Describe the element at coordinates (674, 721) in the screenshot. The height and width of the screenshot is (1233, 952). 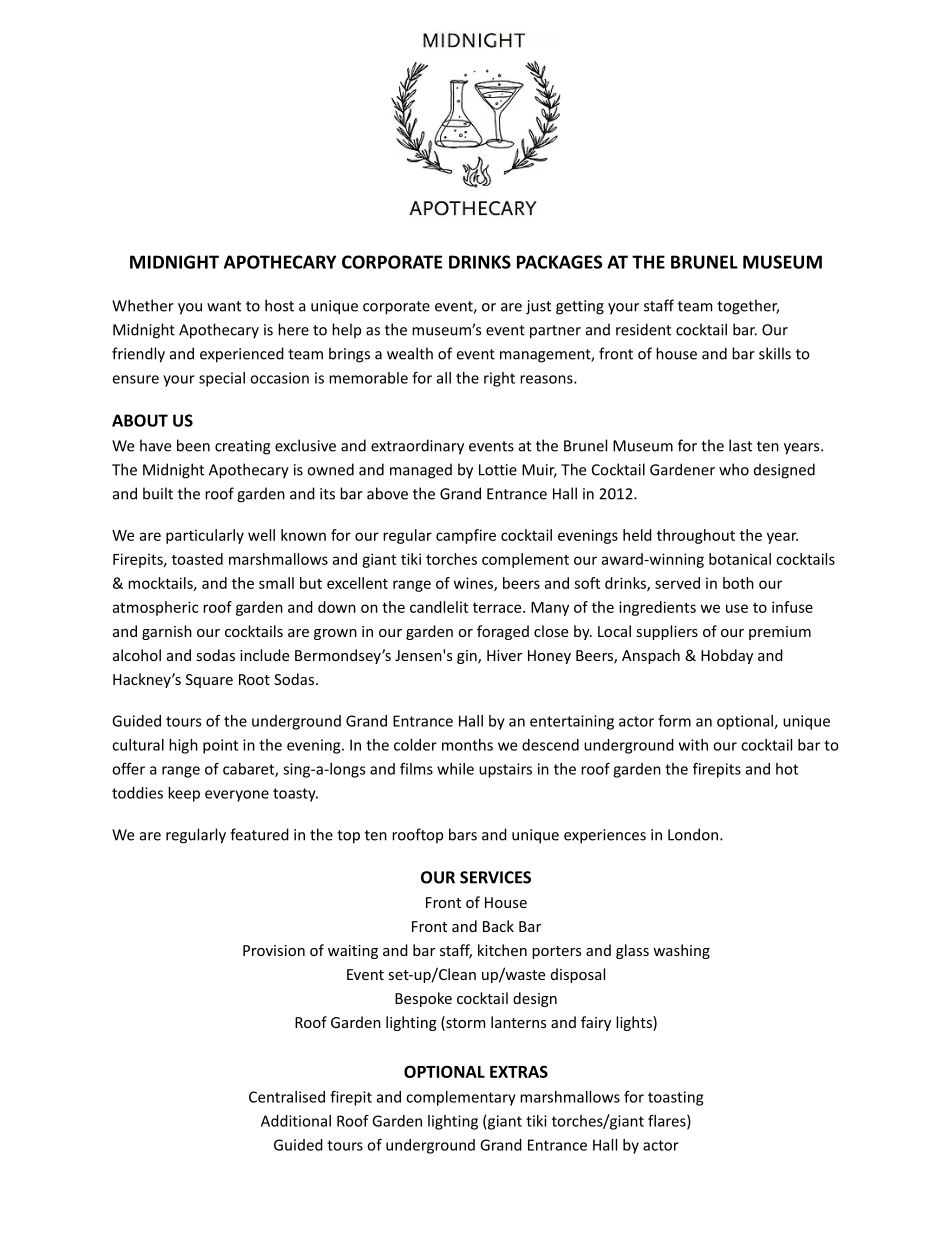
I see `form` at that location.
